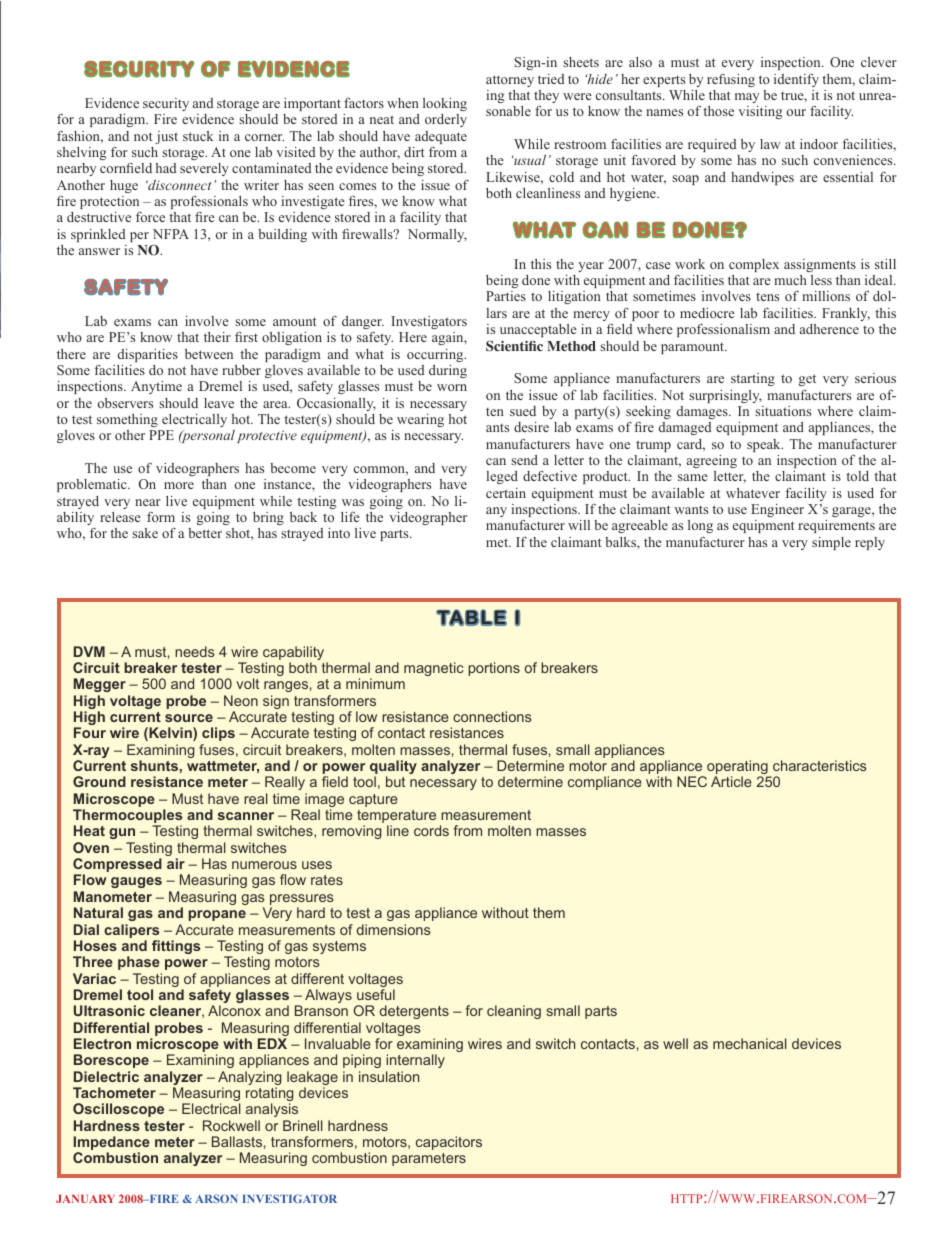 The height and width of the document is (1233, 952). I want to click on Impedance, so click(112, 1144).
